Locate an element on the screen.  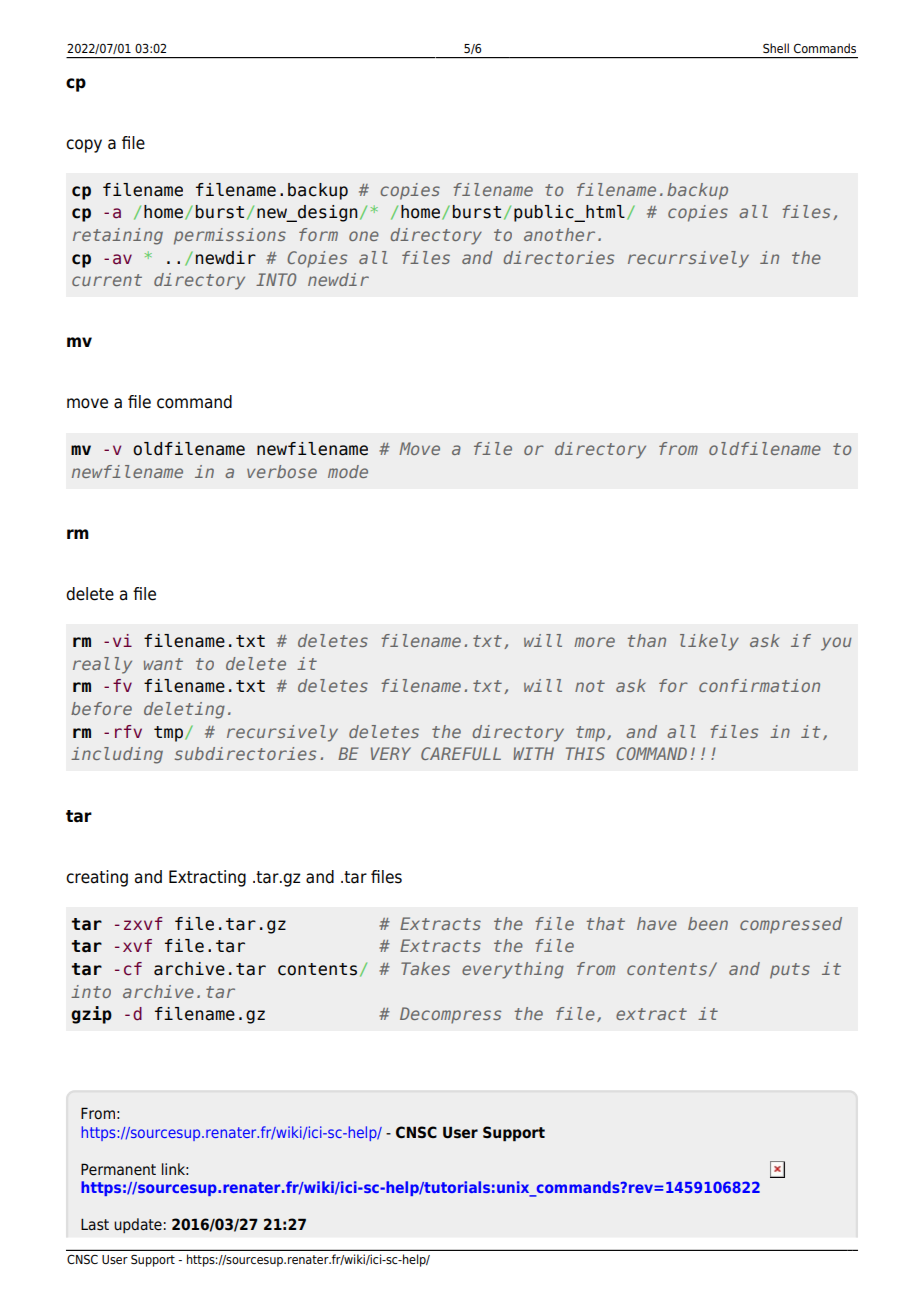
likely is located at coordinates (709, 642).
